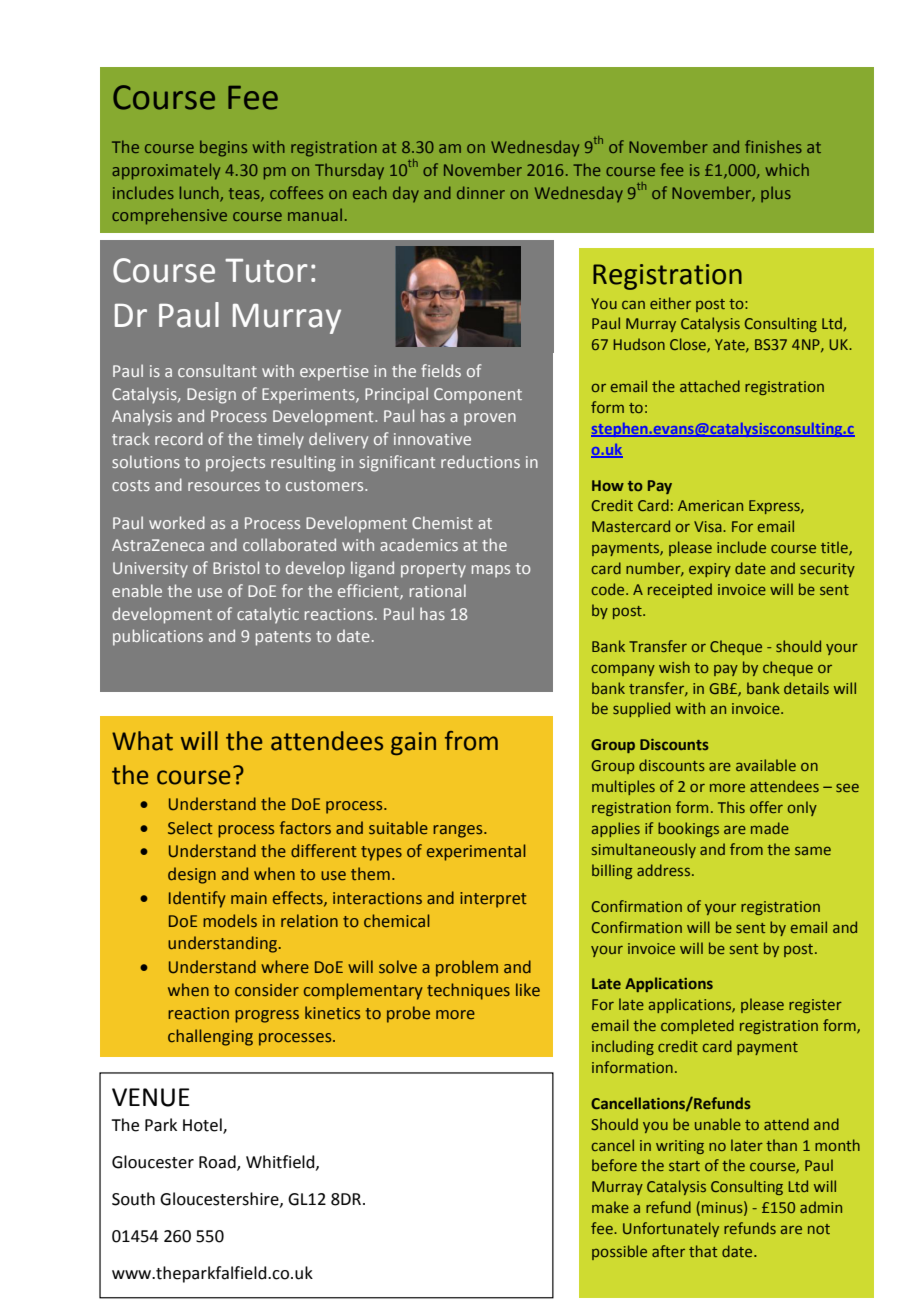  I want to click on Road, so click(218, 1163).
